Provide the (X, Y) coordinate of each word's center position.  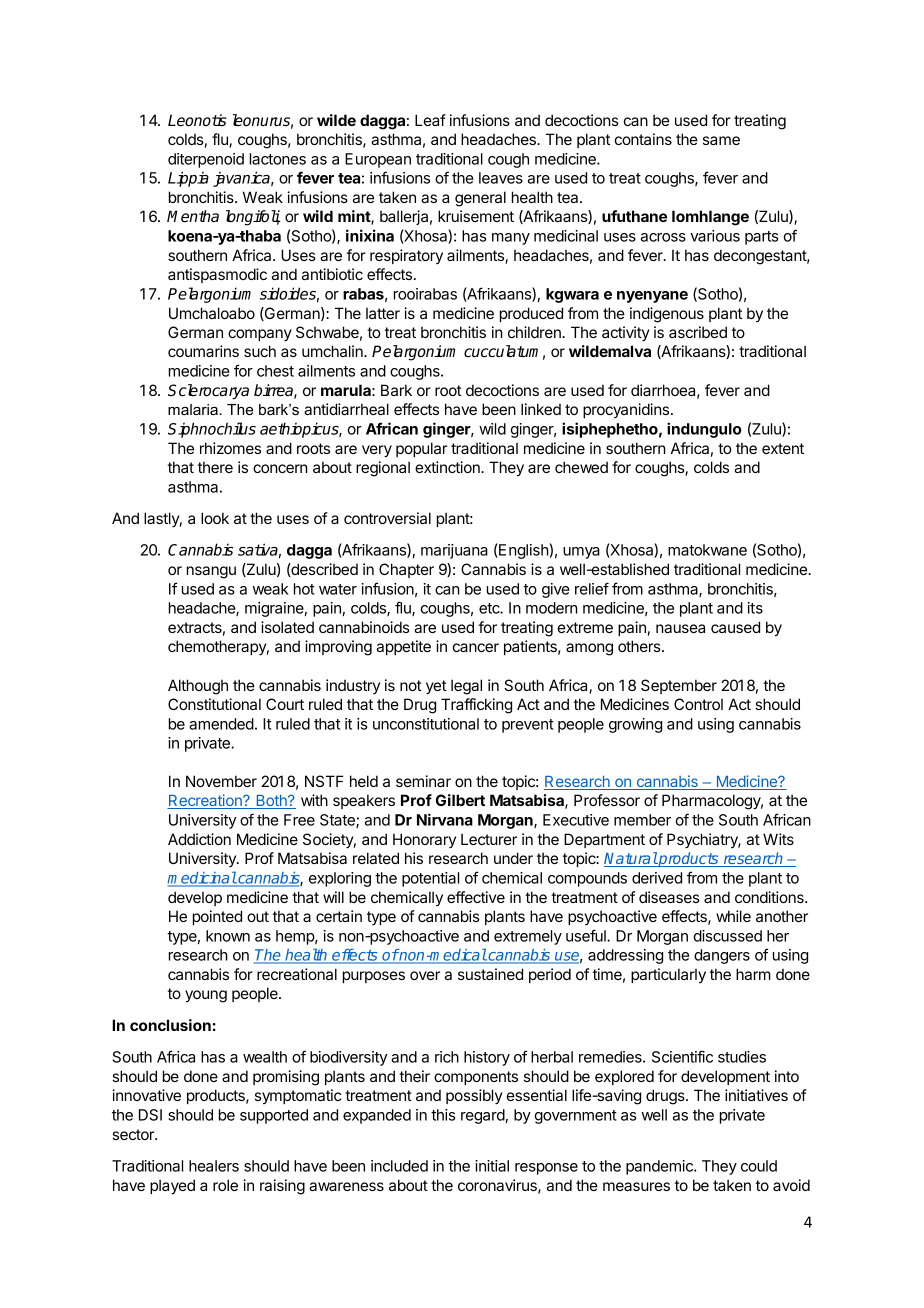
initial (492, 1166)
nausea (680, 628)
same (721, 140)
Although (198, 687)
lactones (278, 159)
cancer (476, 647)
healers (214, 1166)
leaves (501, 178)
